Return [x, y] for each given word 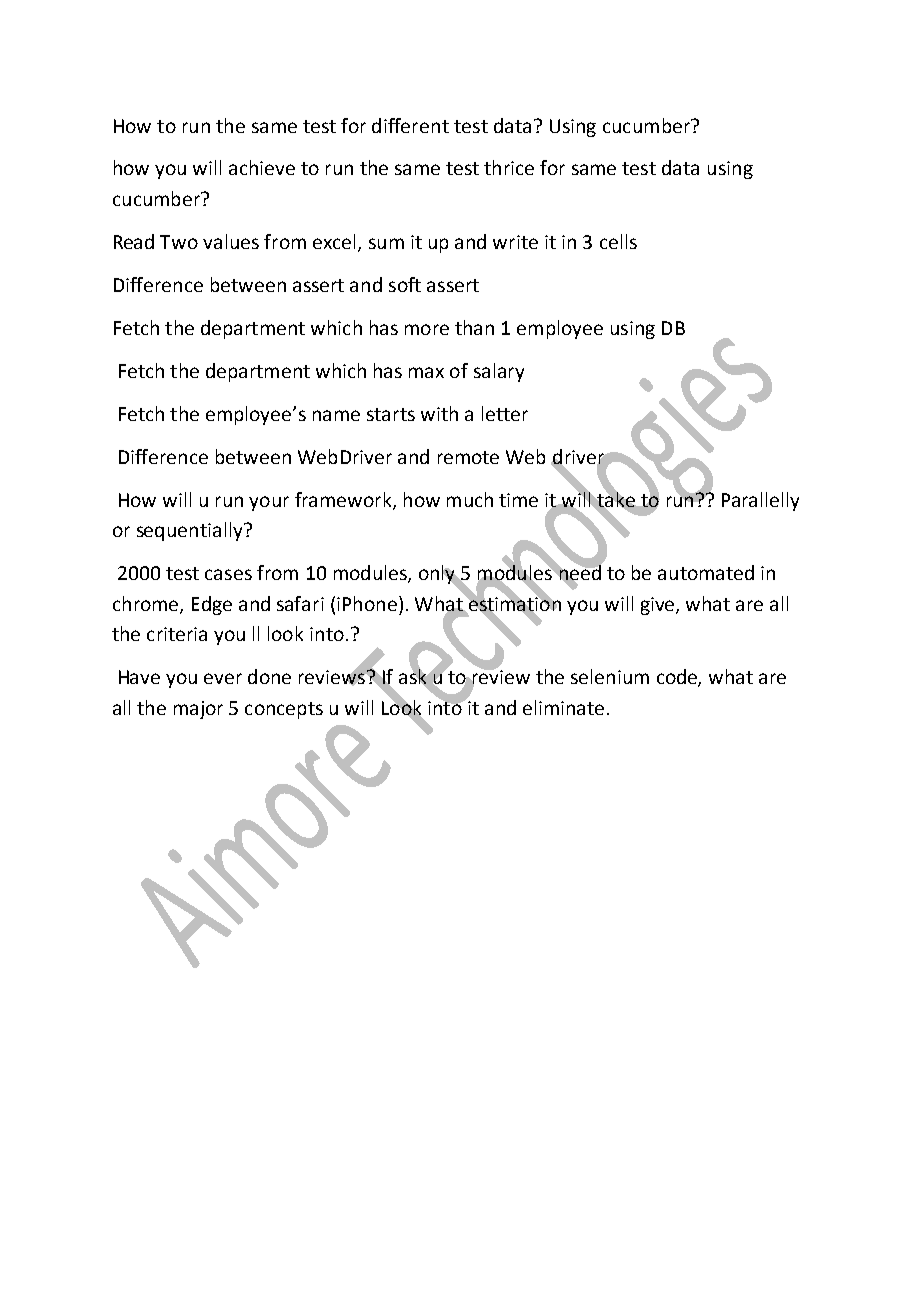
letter [505, 413]
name [336, 415]
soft [405, 284]
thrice [509, 167]
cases [228, 574]
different [410, 125]
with [439, 413]
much [470, 499]
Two [179, 242]
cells [618, 241]
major [198, 710]
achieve [262, 167]
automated [706, 572]
